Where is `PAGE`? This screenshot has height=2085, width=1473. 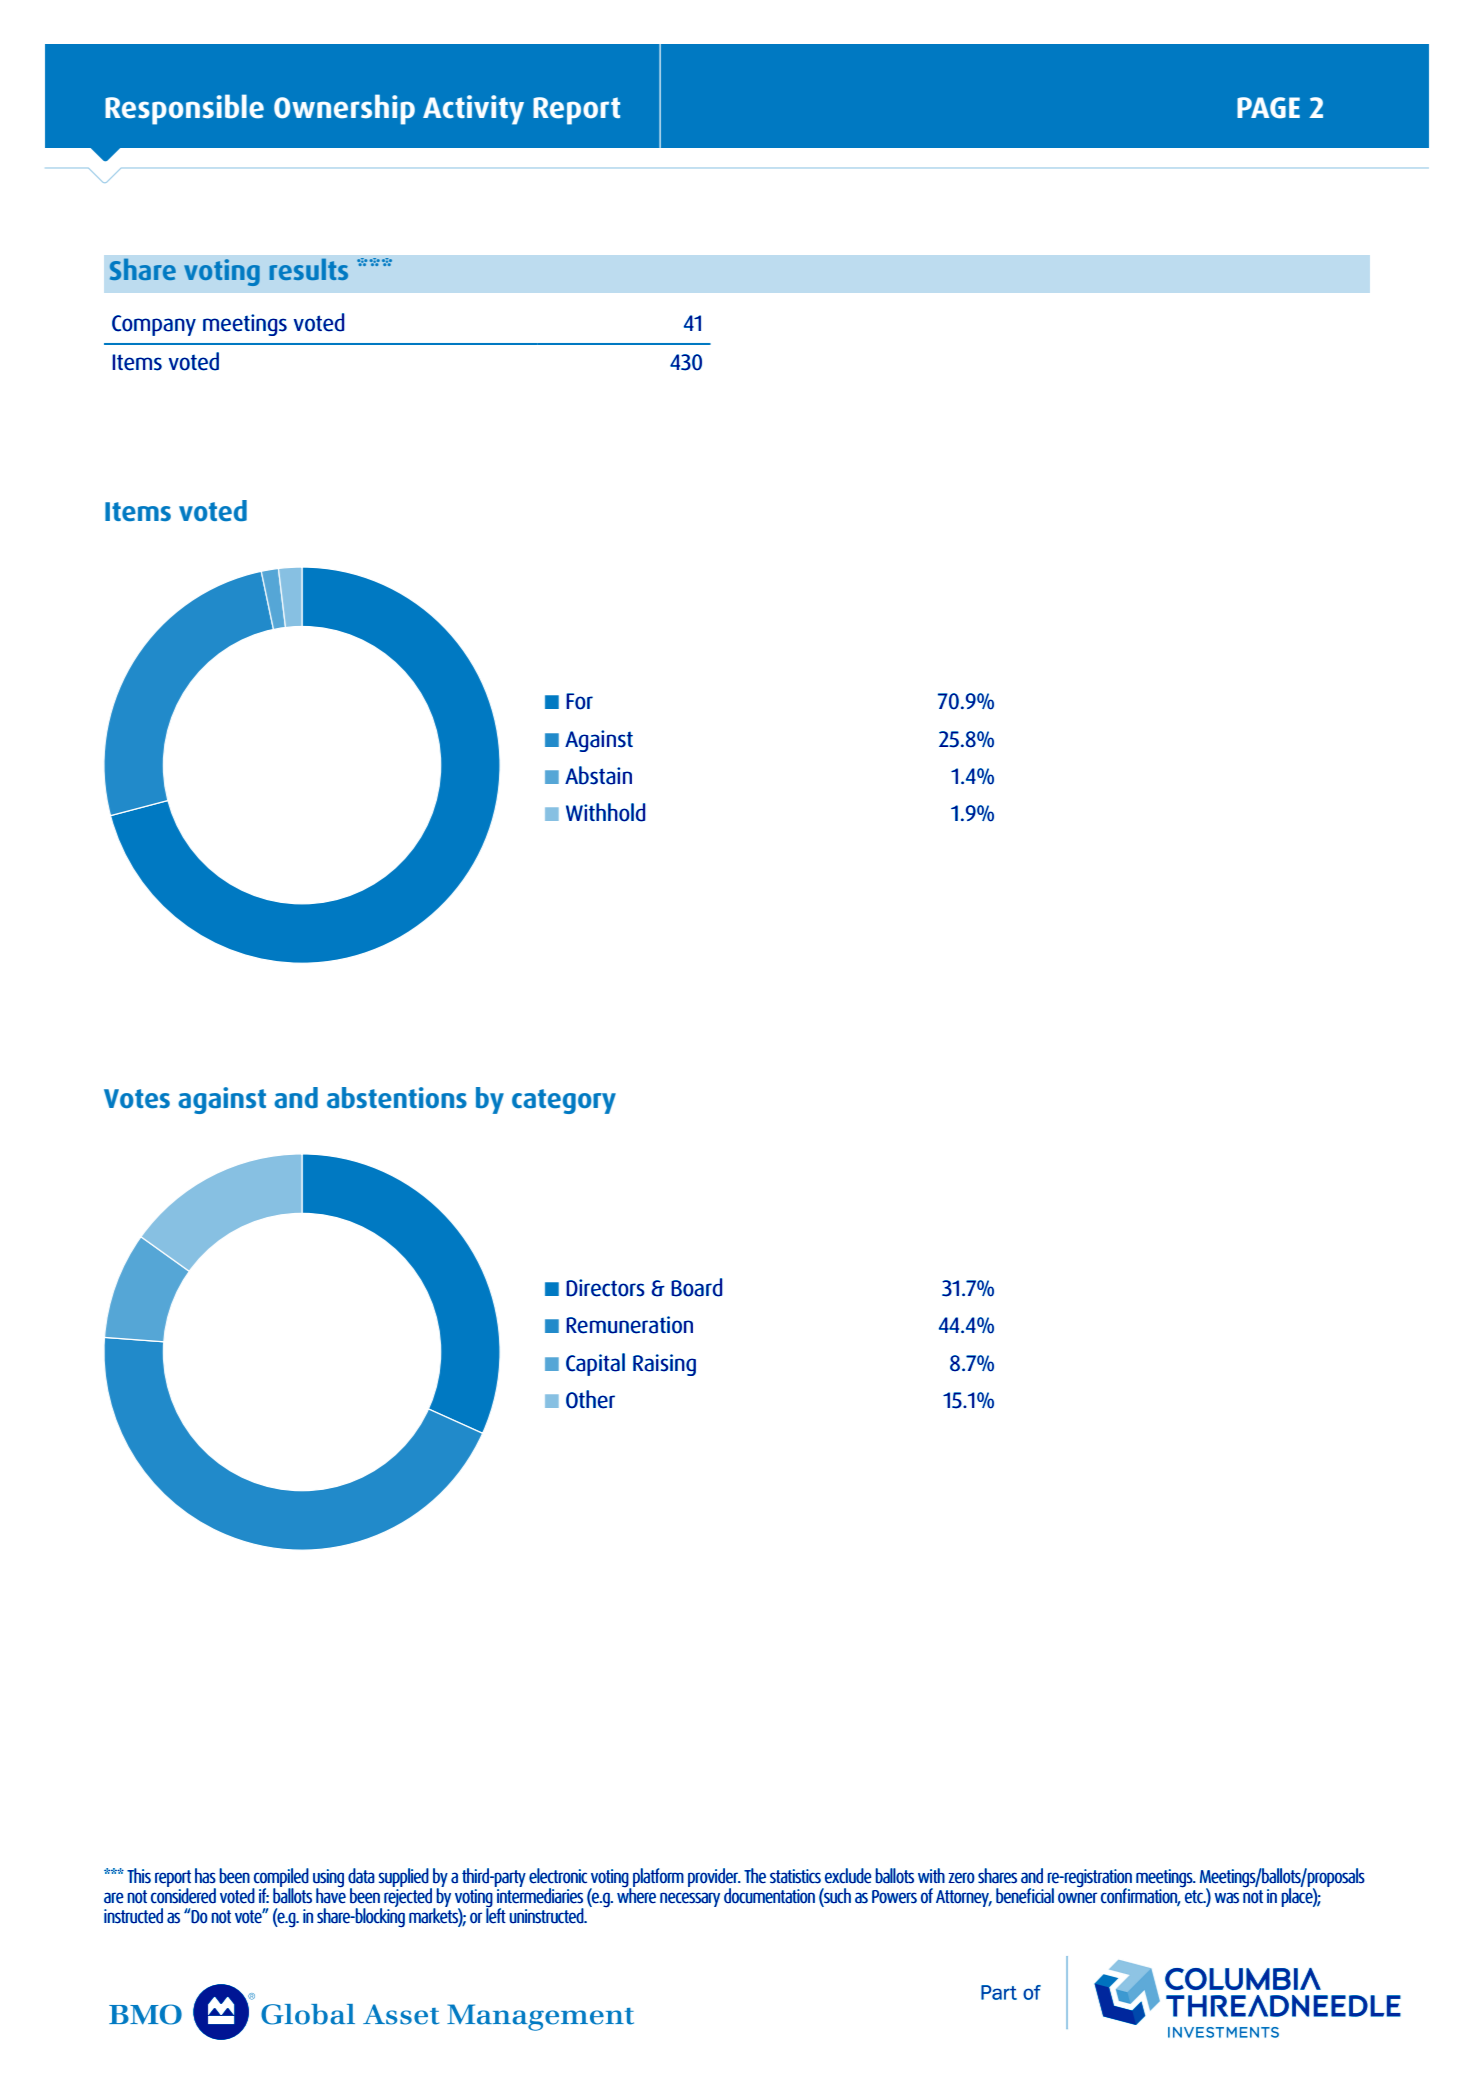 PAGE is located at coordinates (1268, 108).
